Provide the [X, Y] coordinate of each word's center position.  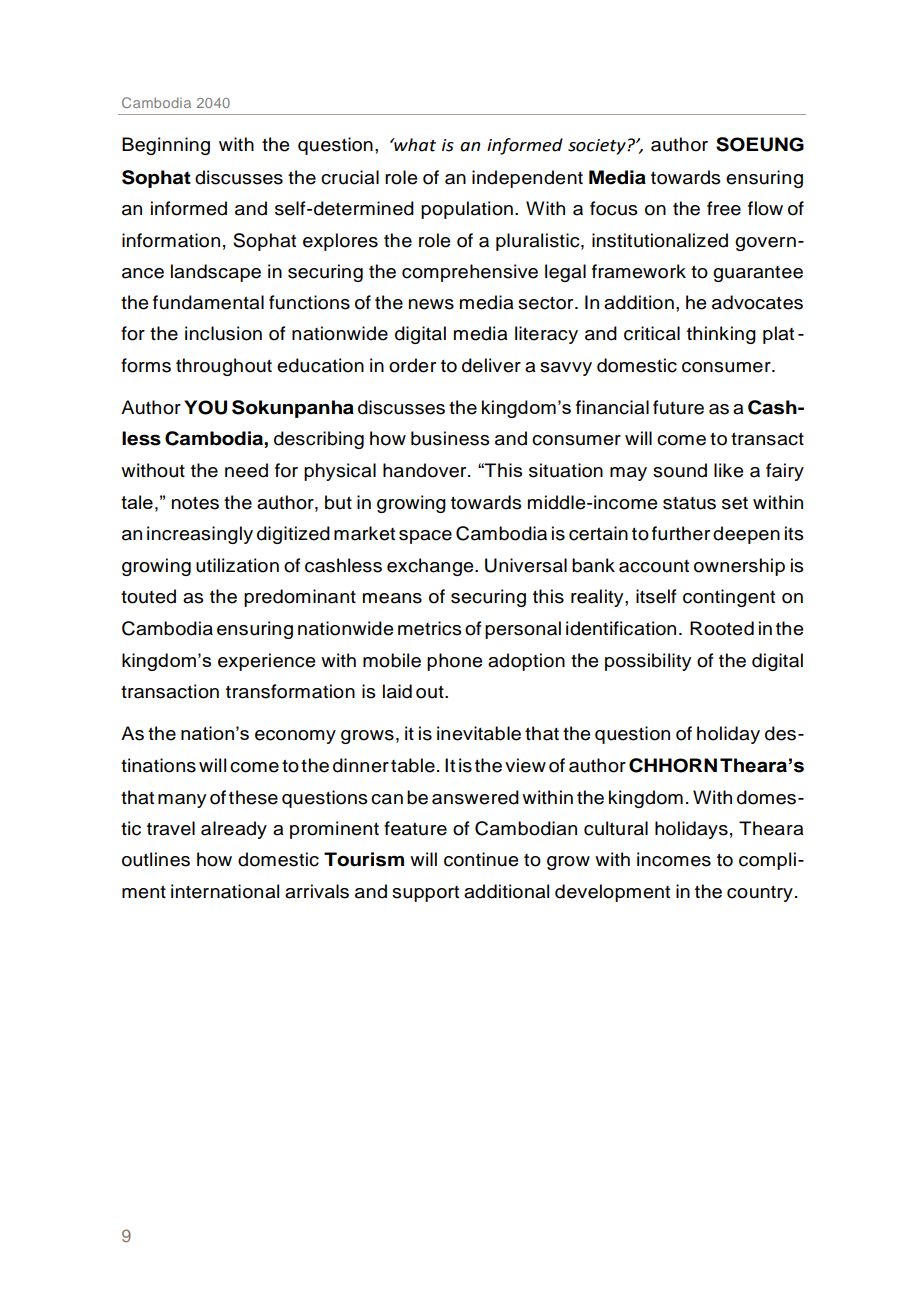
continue [481, 859]
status [689, 503]
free [724, 208]
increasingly [200, 535]
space [425, 537]
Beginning [166, 146]
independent [527, 179]
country [760, 894]
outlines [156, 859]
